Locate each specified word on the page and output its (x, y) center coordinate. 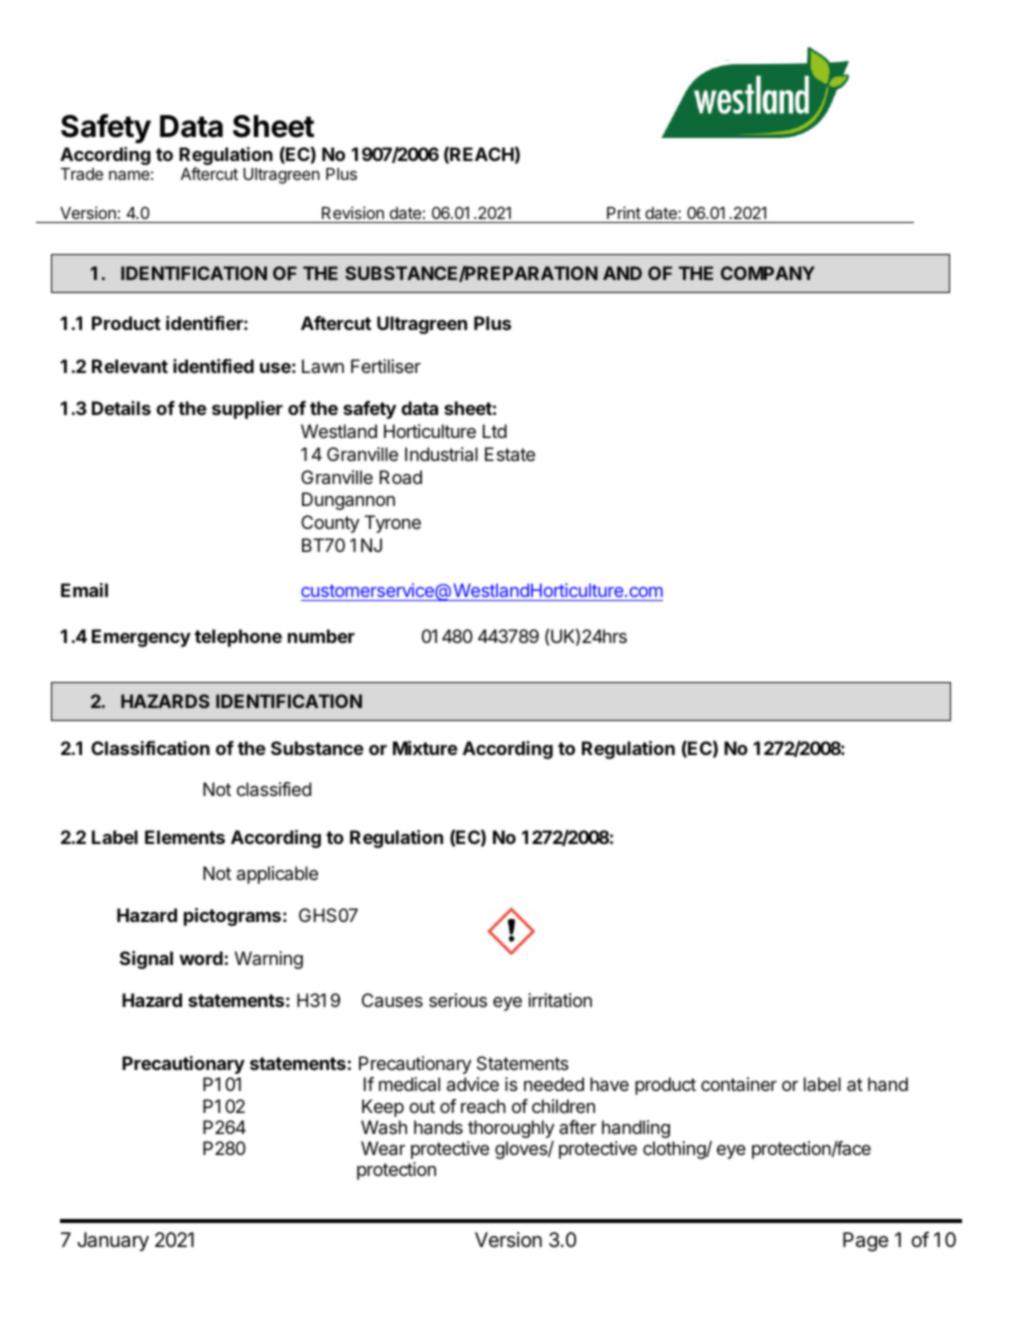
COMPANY (768, 273)
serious (458, 1000)
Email (84, 590)
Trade (81, 174)
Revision (353, 212)
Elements (185, 837)
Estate (510, 454)
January (113, 1241)
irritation (560, 1000)
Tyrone (393, 524)
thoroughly (511, 1129)
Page (865, 1242)
